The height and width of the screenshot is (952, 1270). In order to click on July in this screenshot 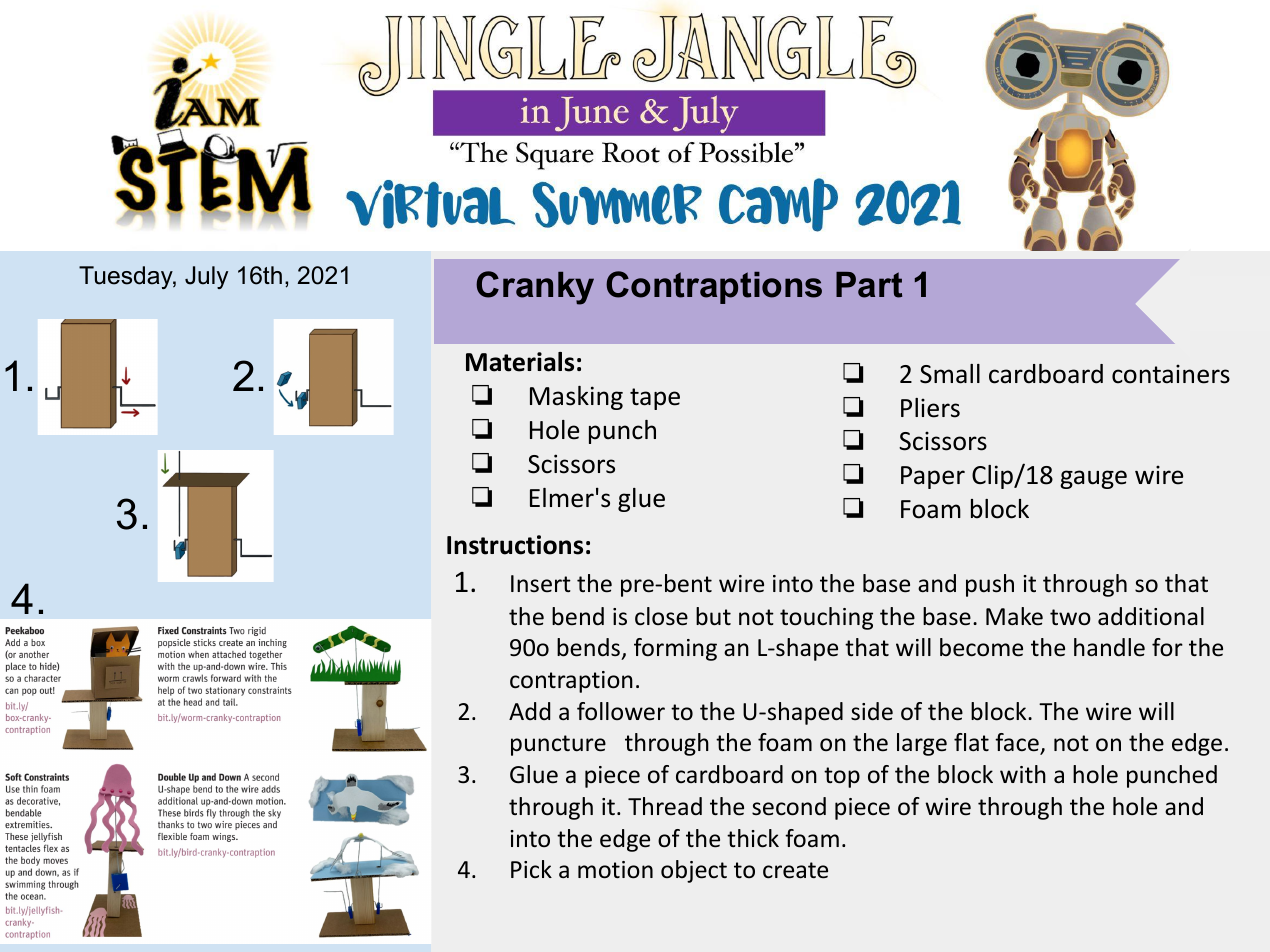, I will do `click(206, 277)`.
